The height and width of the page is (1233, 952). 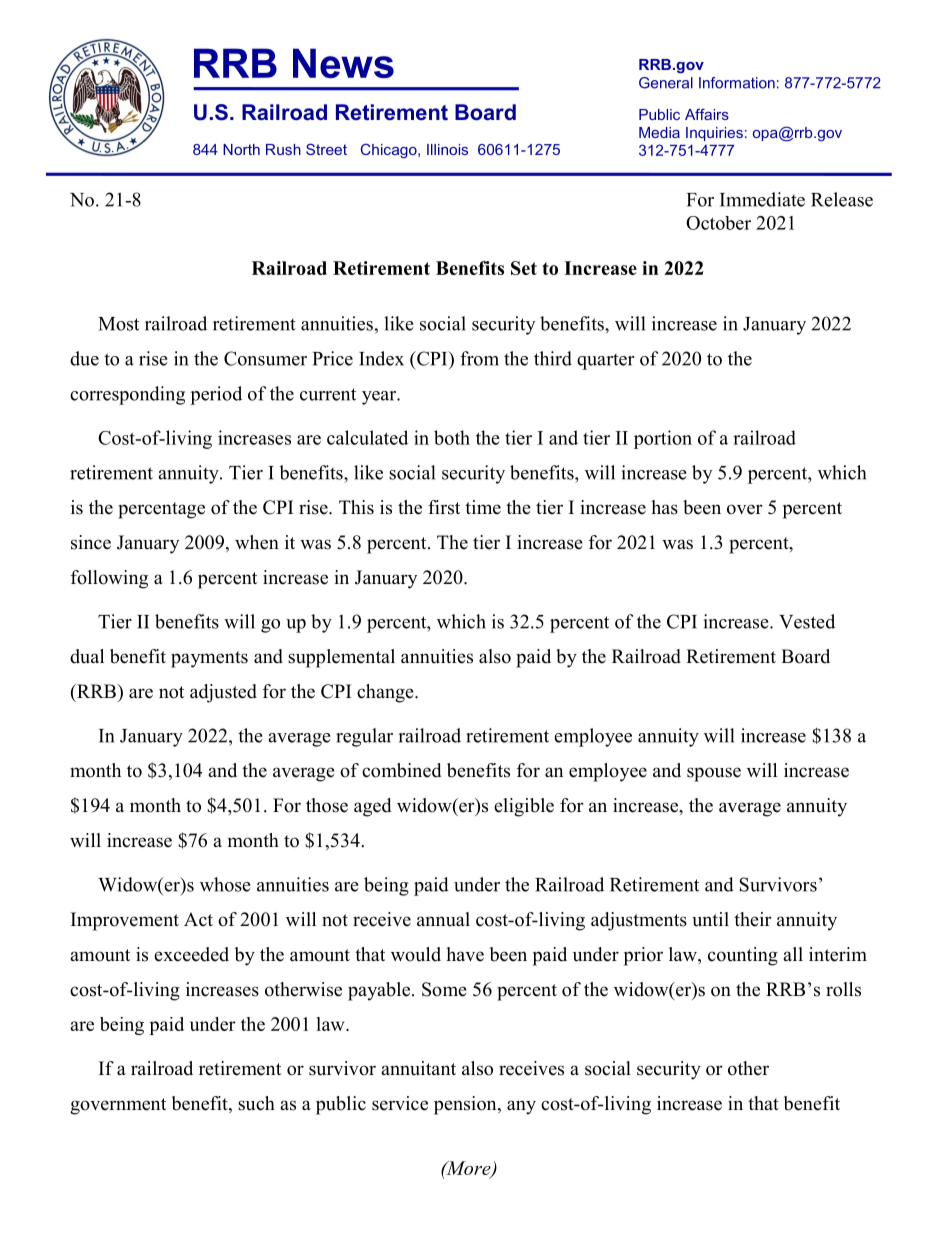 What do you see at coordinates (524, 807) in the page?
I see `eligible` at bounding box center [524, 807].
